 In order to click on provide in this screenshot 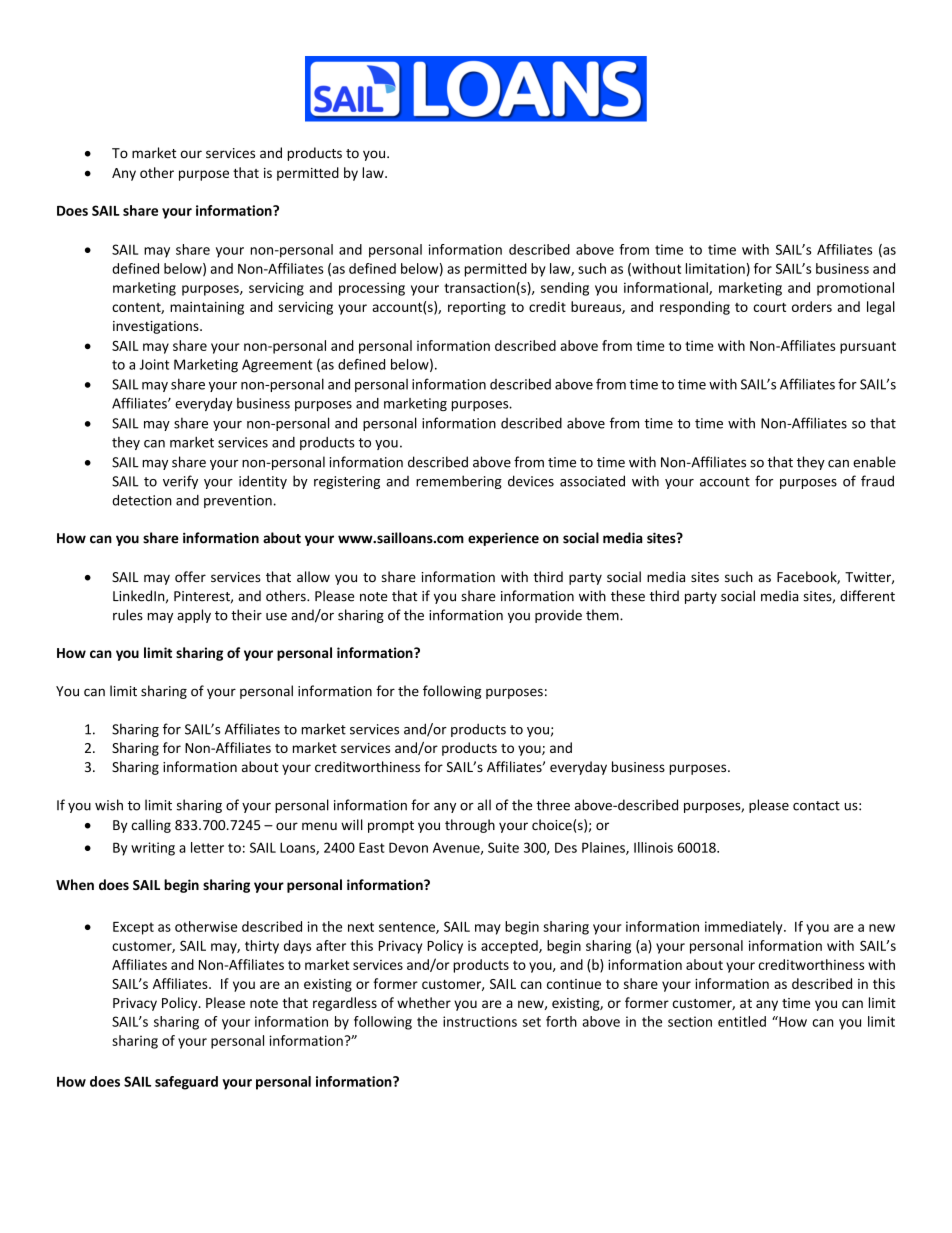, I will do `click(558, 616)`.
